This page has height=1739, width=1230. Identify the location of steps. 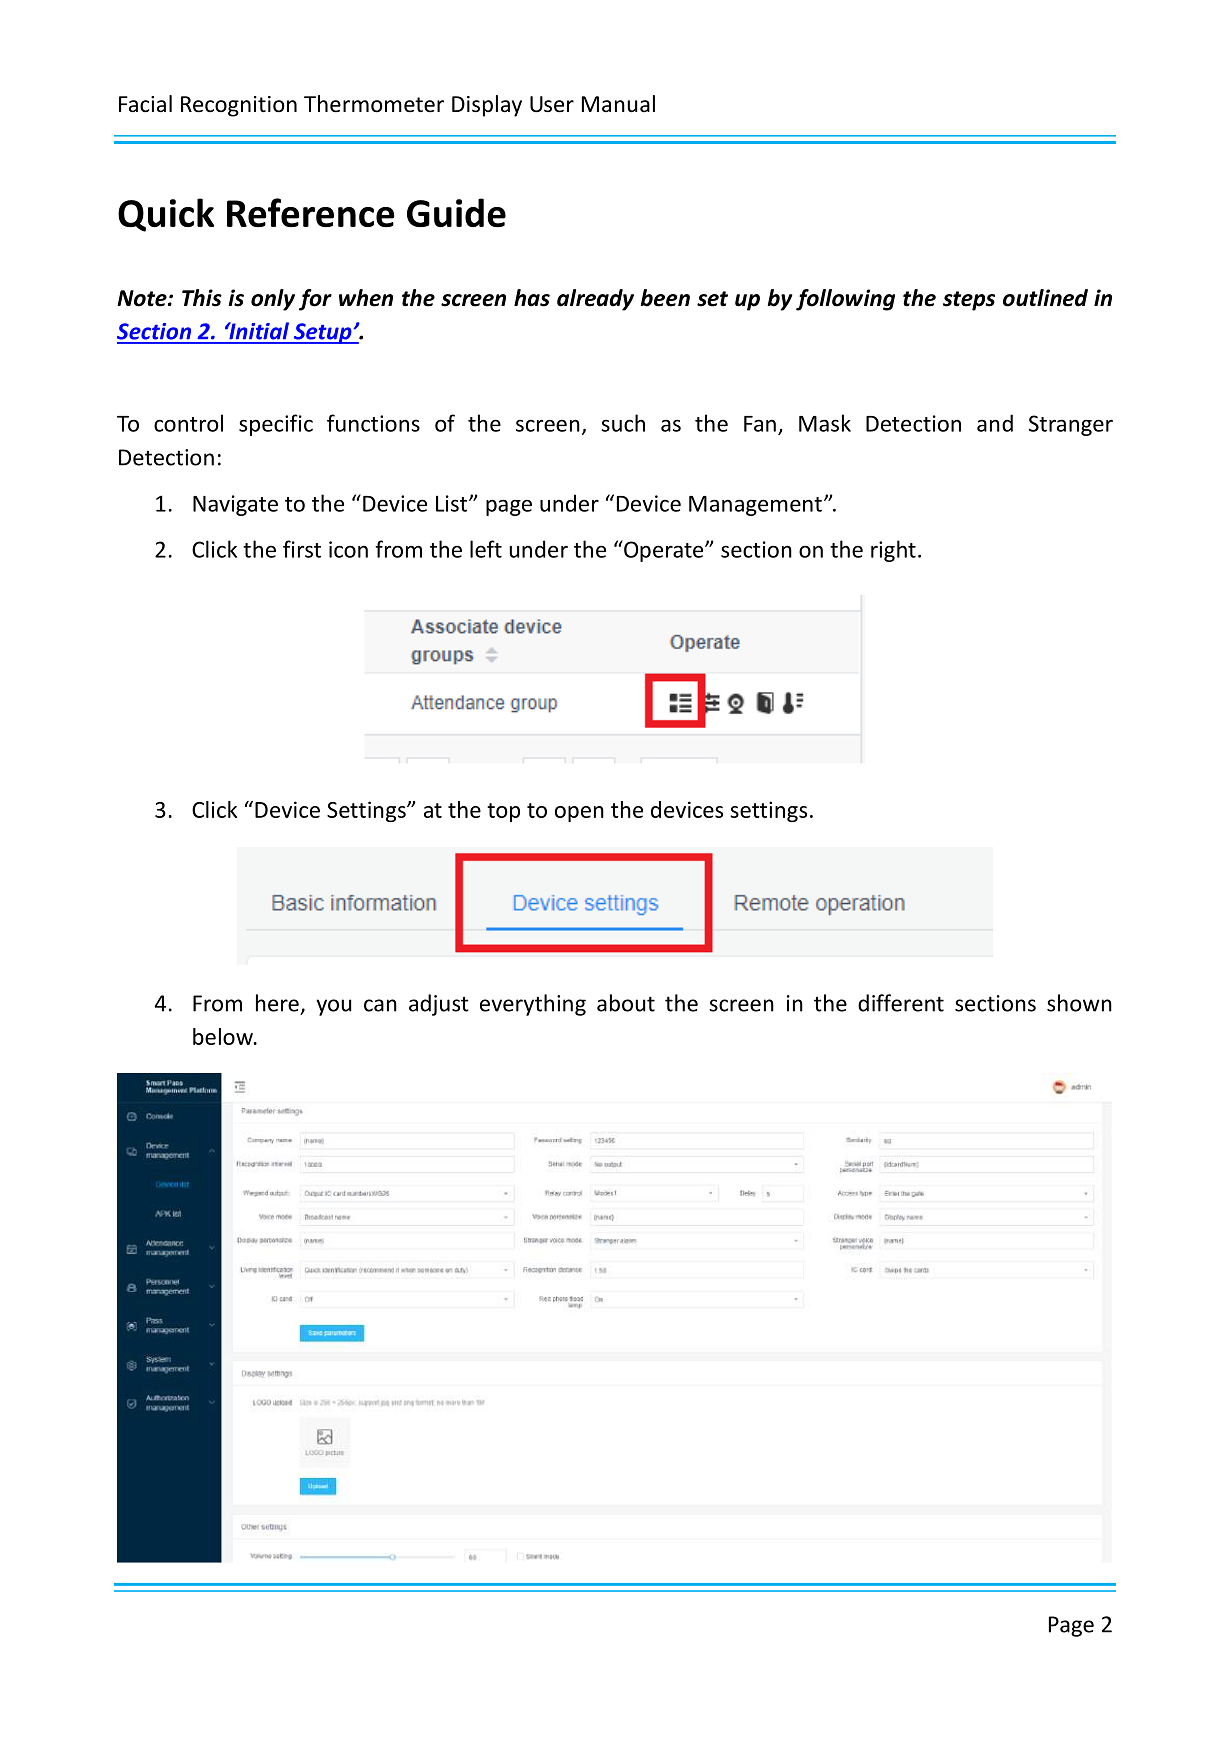
(969, 301).
